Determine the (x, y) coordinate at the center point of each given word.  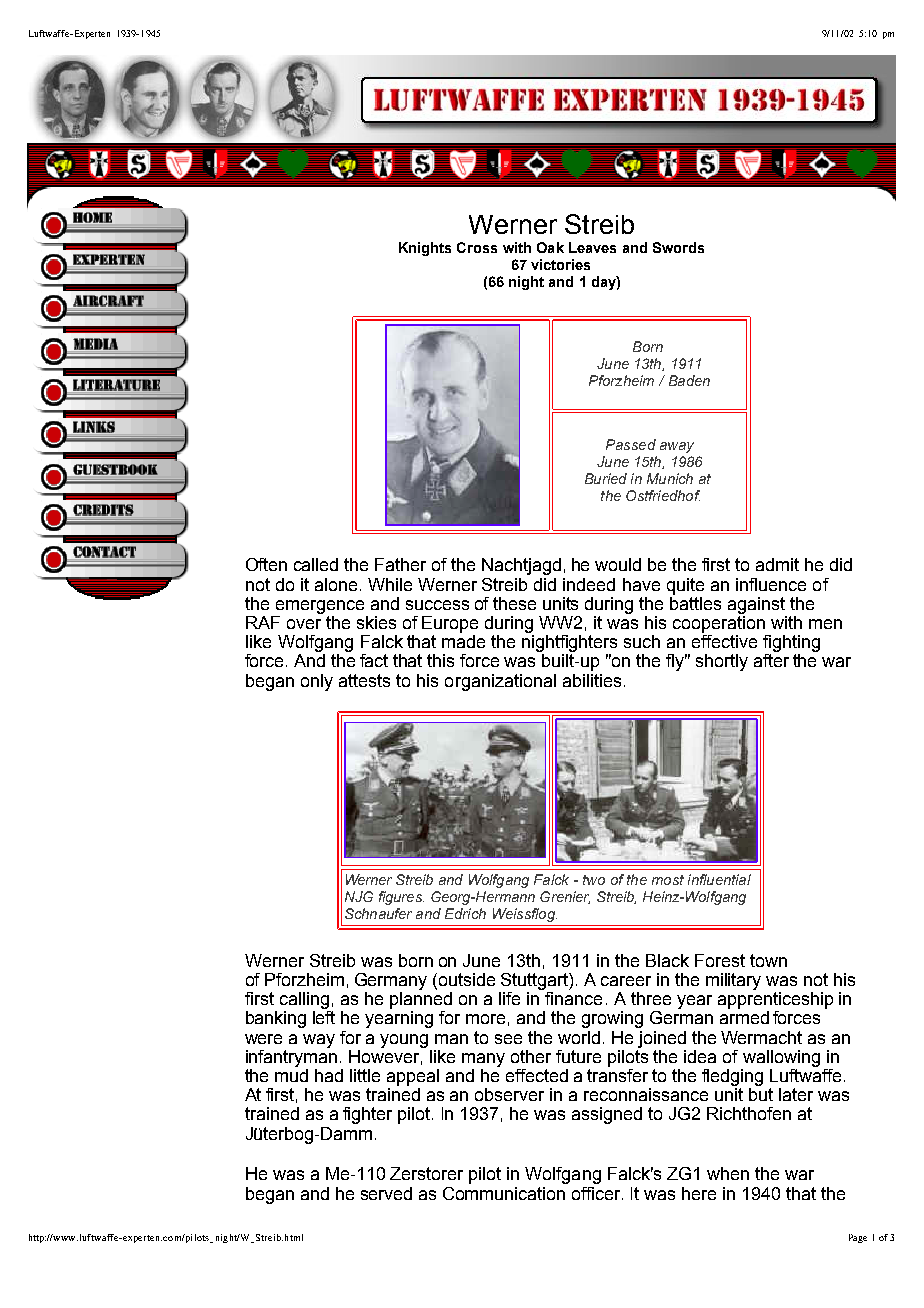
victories (560, 264)
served (386, 1193)
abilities (592, 680)
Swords (678, 247)
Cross (477, 247)
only (317, 682)
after (771, 660)
